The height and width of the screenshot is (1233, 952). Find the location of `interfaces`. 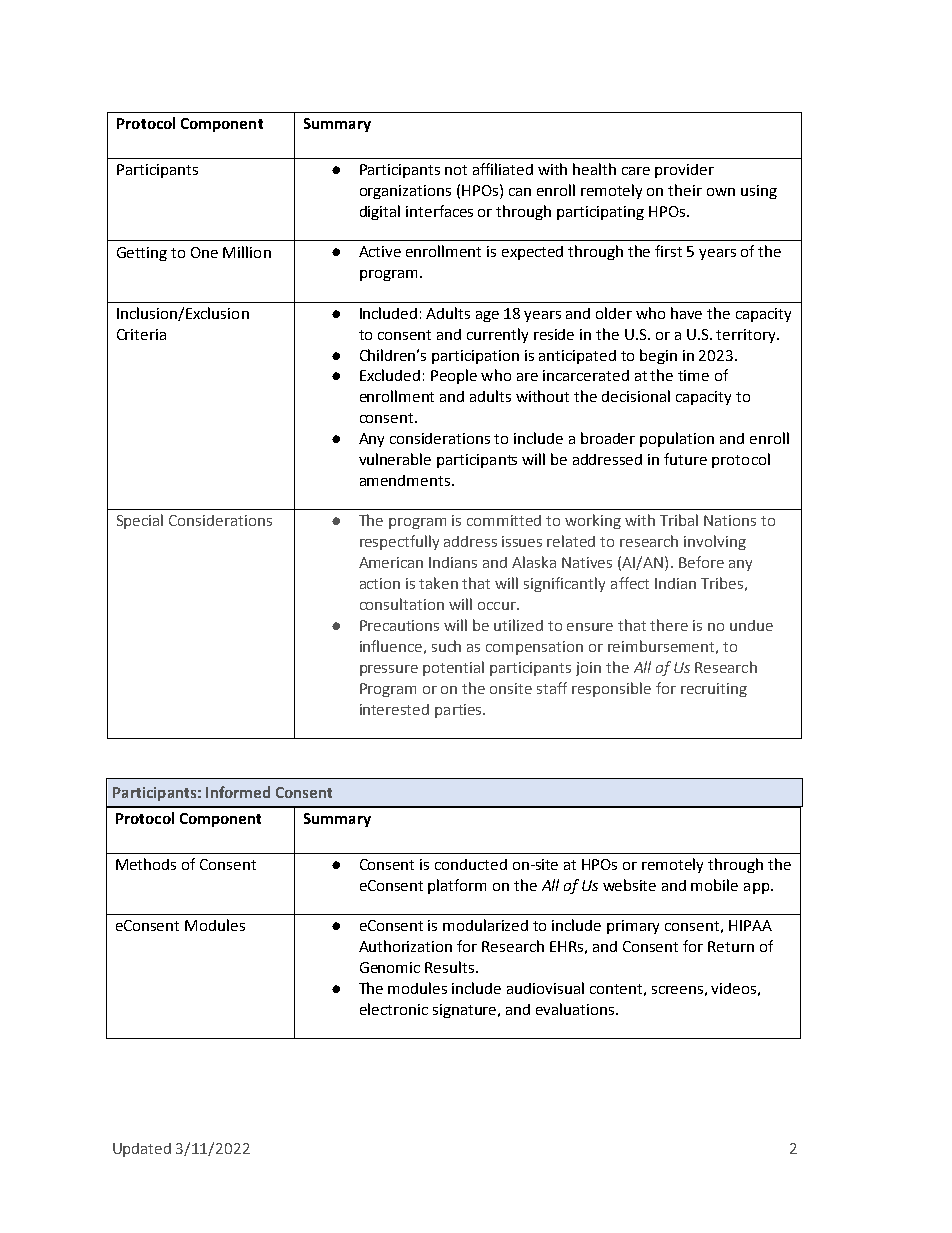

interfaces is located at coordinates (439, 211).
